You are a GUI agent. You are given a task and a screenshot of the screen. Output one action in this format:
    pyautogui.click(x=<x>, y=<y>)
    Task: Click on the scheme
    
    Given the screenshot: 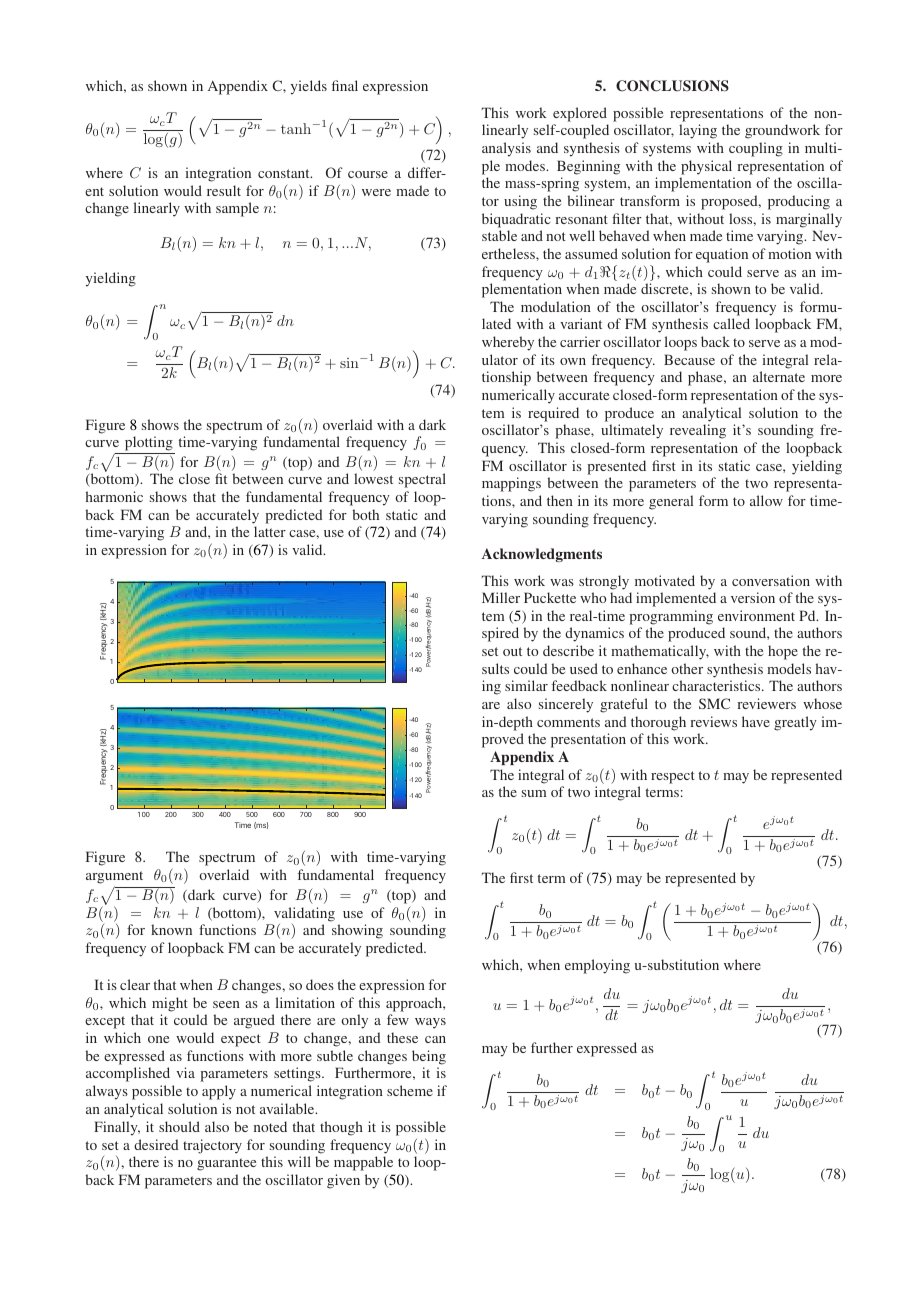 What is the action you would take?
    pyautogui.click(x=410, y=1090)
